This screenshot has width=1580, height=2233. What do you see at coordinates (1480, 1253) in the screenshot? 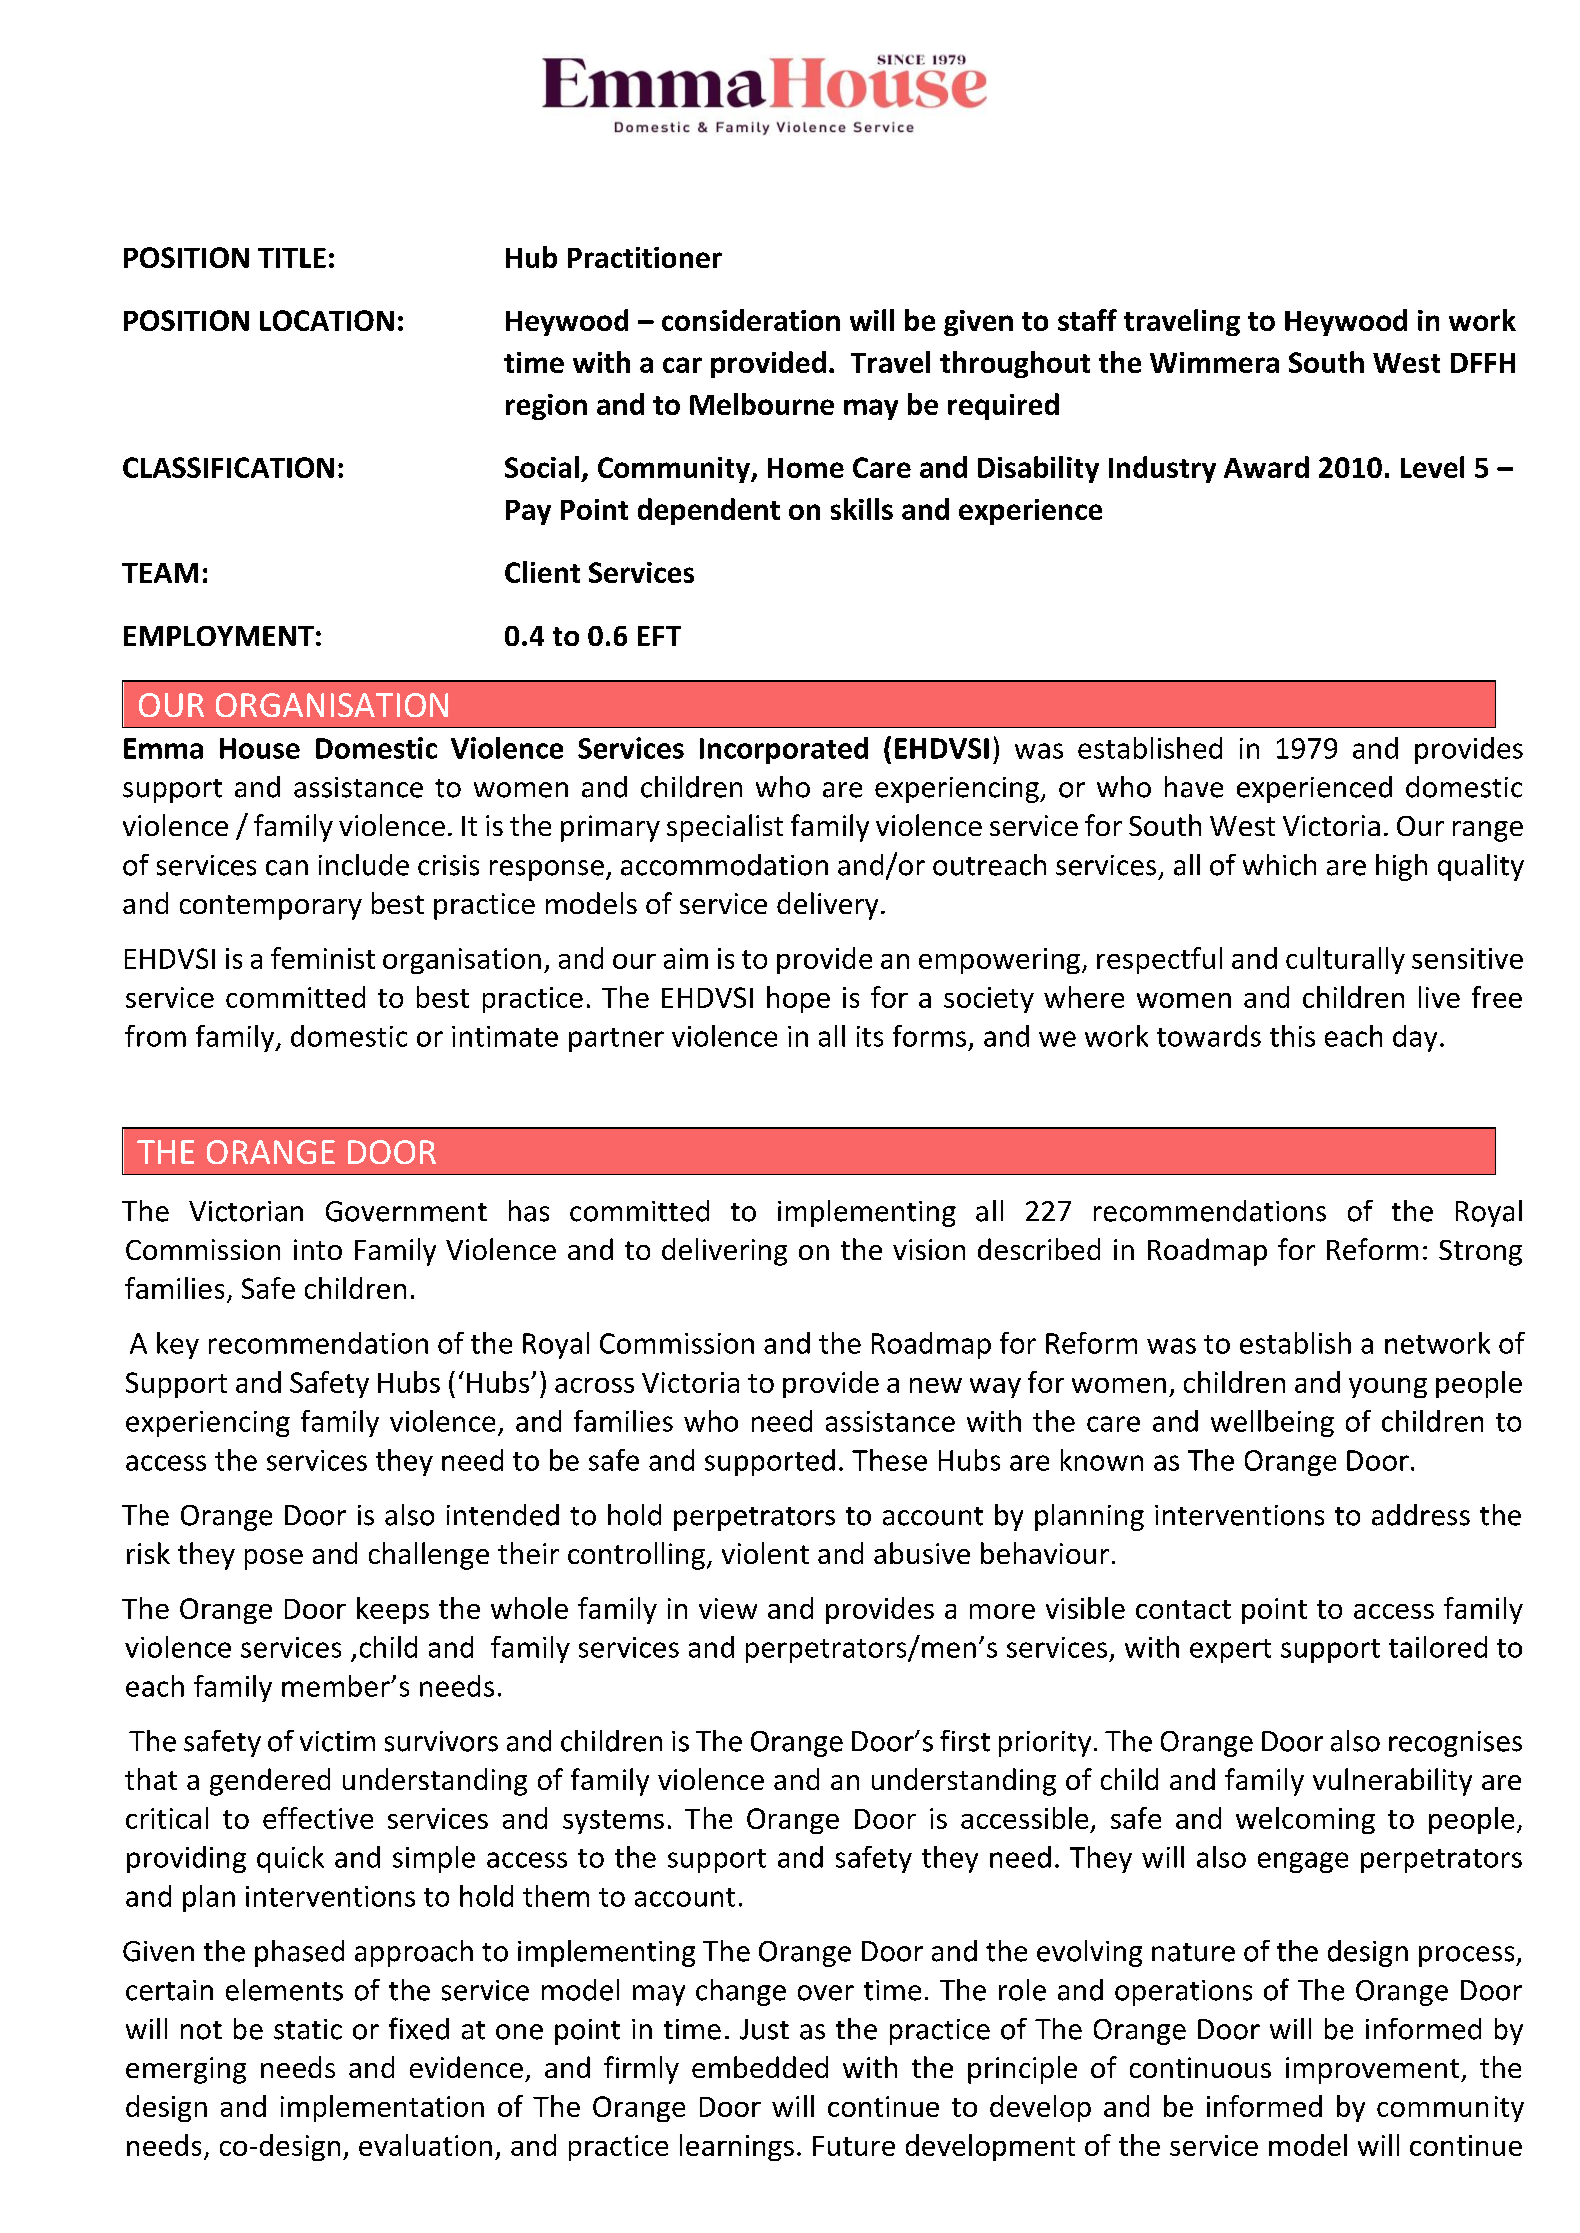
I see `Strong` at bounding box center [1480, 1253].
